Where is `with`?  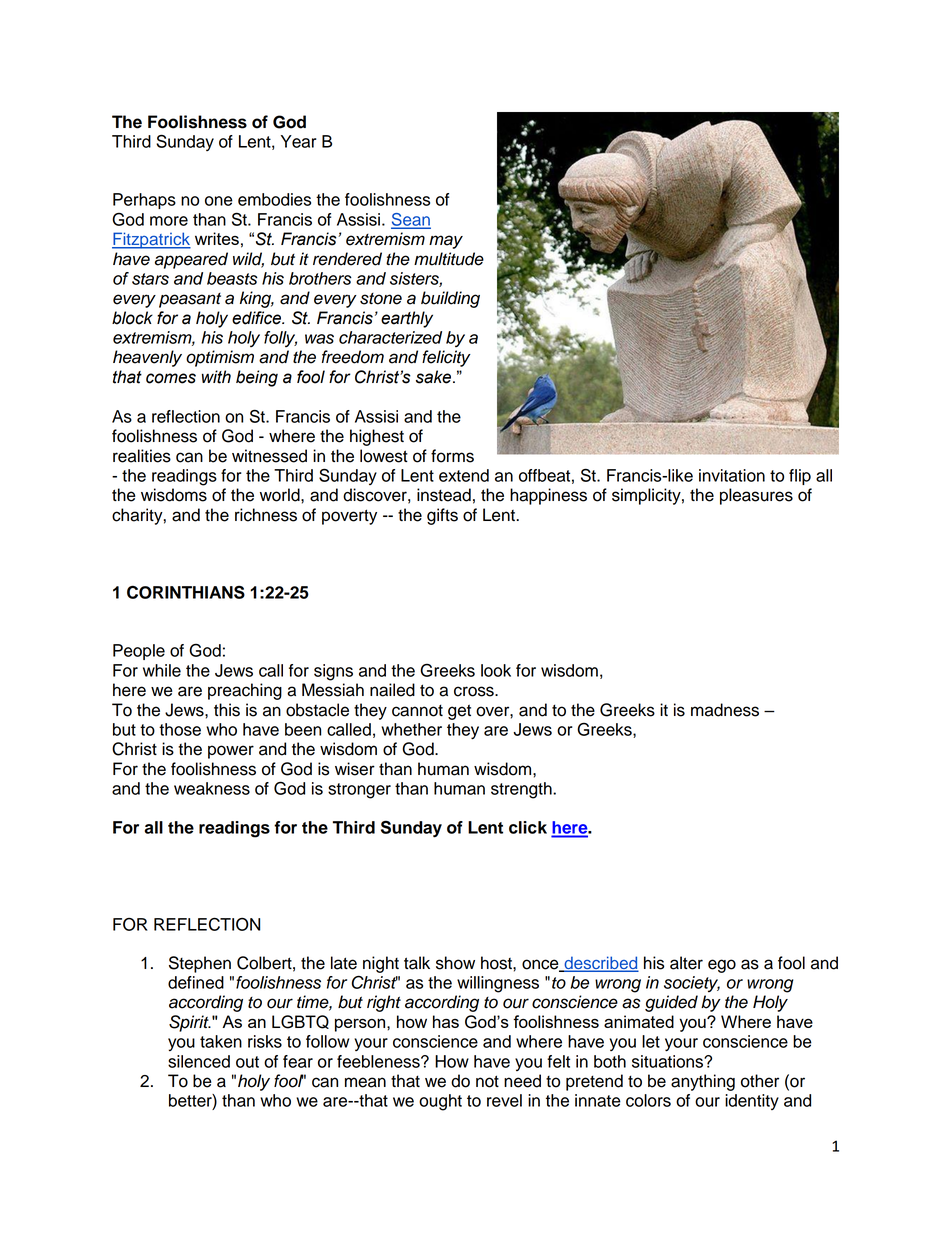
with is located at coordinates (216, 377).
